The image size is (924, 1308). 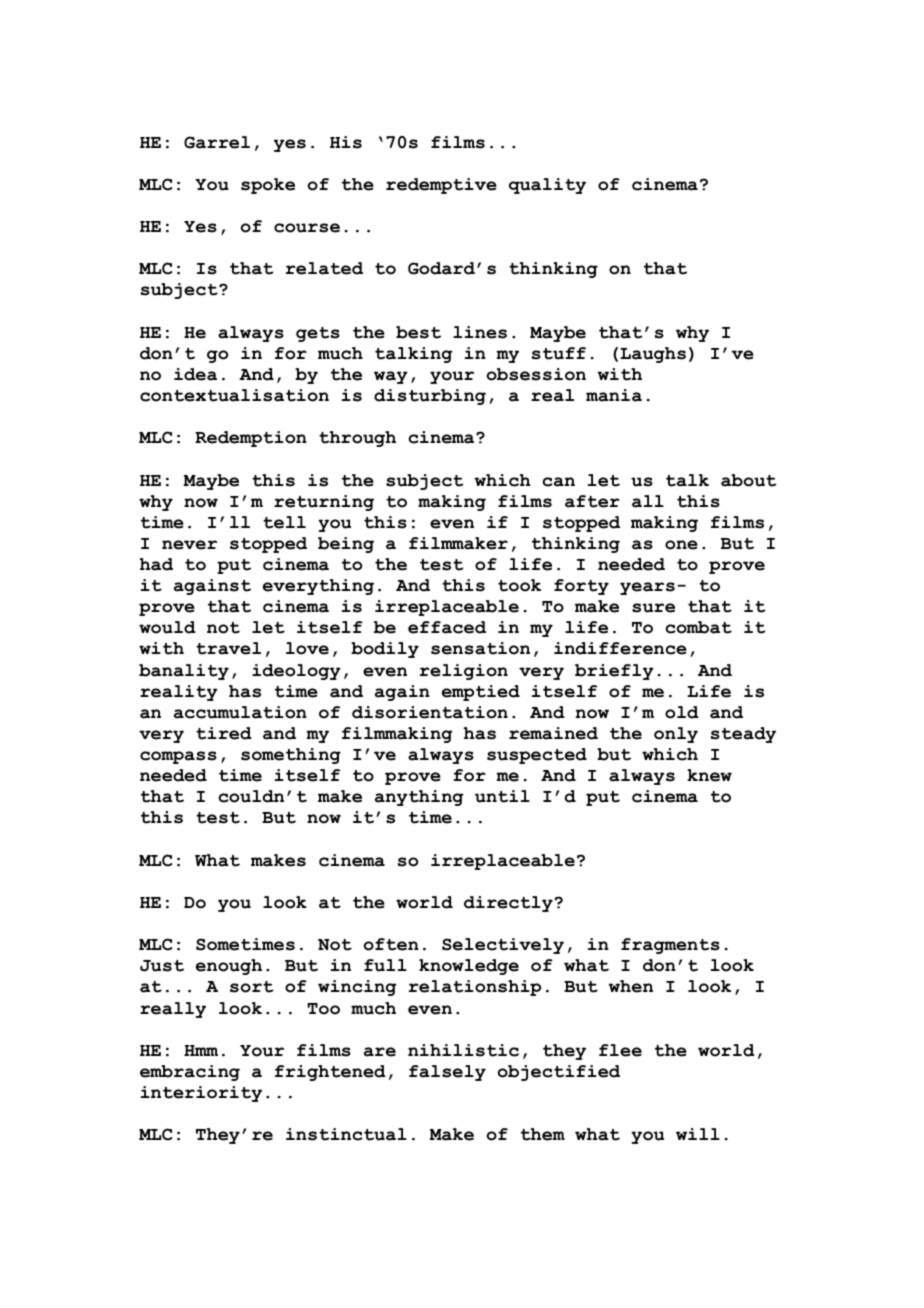 I want to click on redemptive, so click(x=441, y=186).
